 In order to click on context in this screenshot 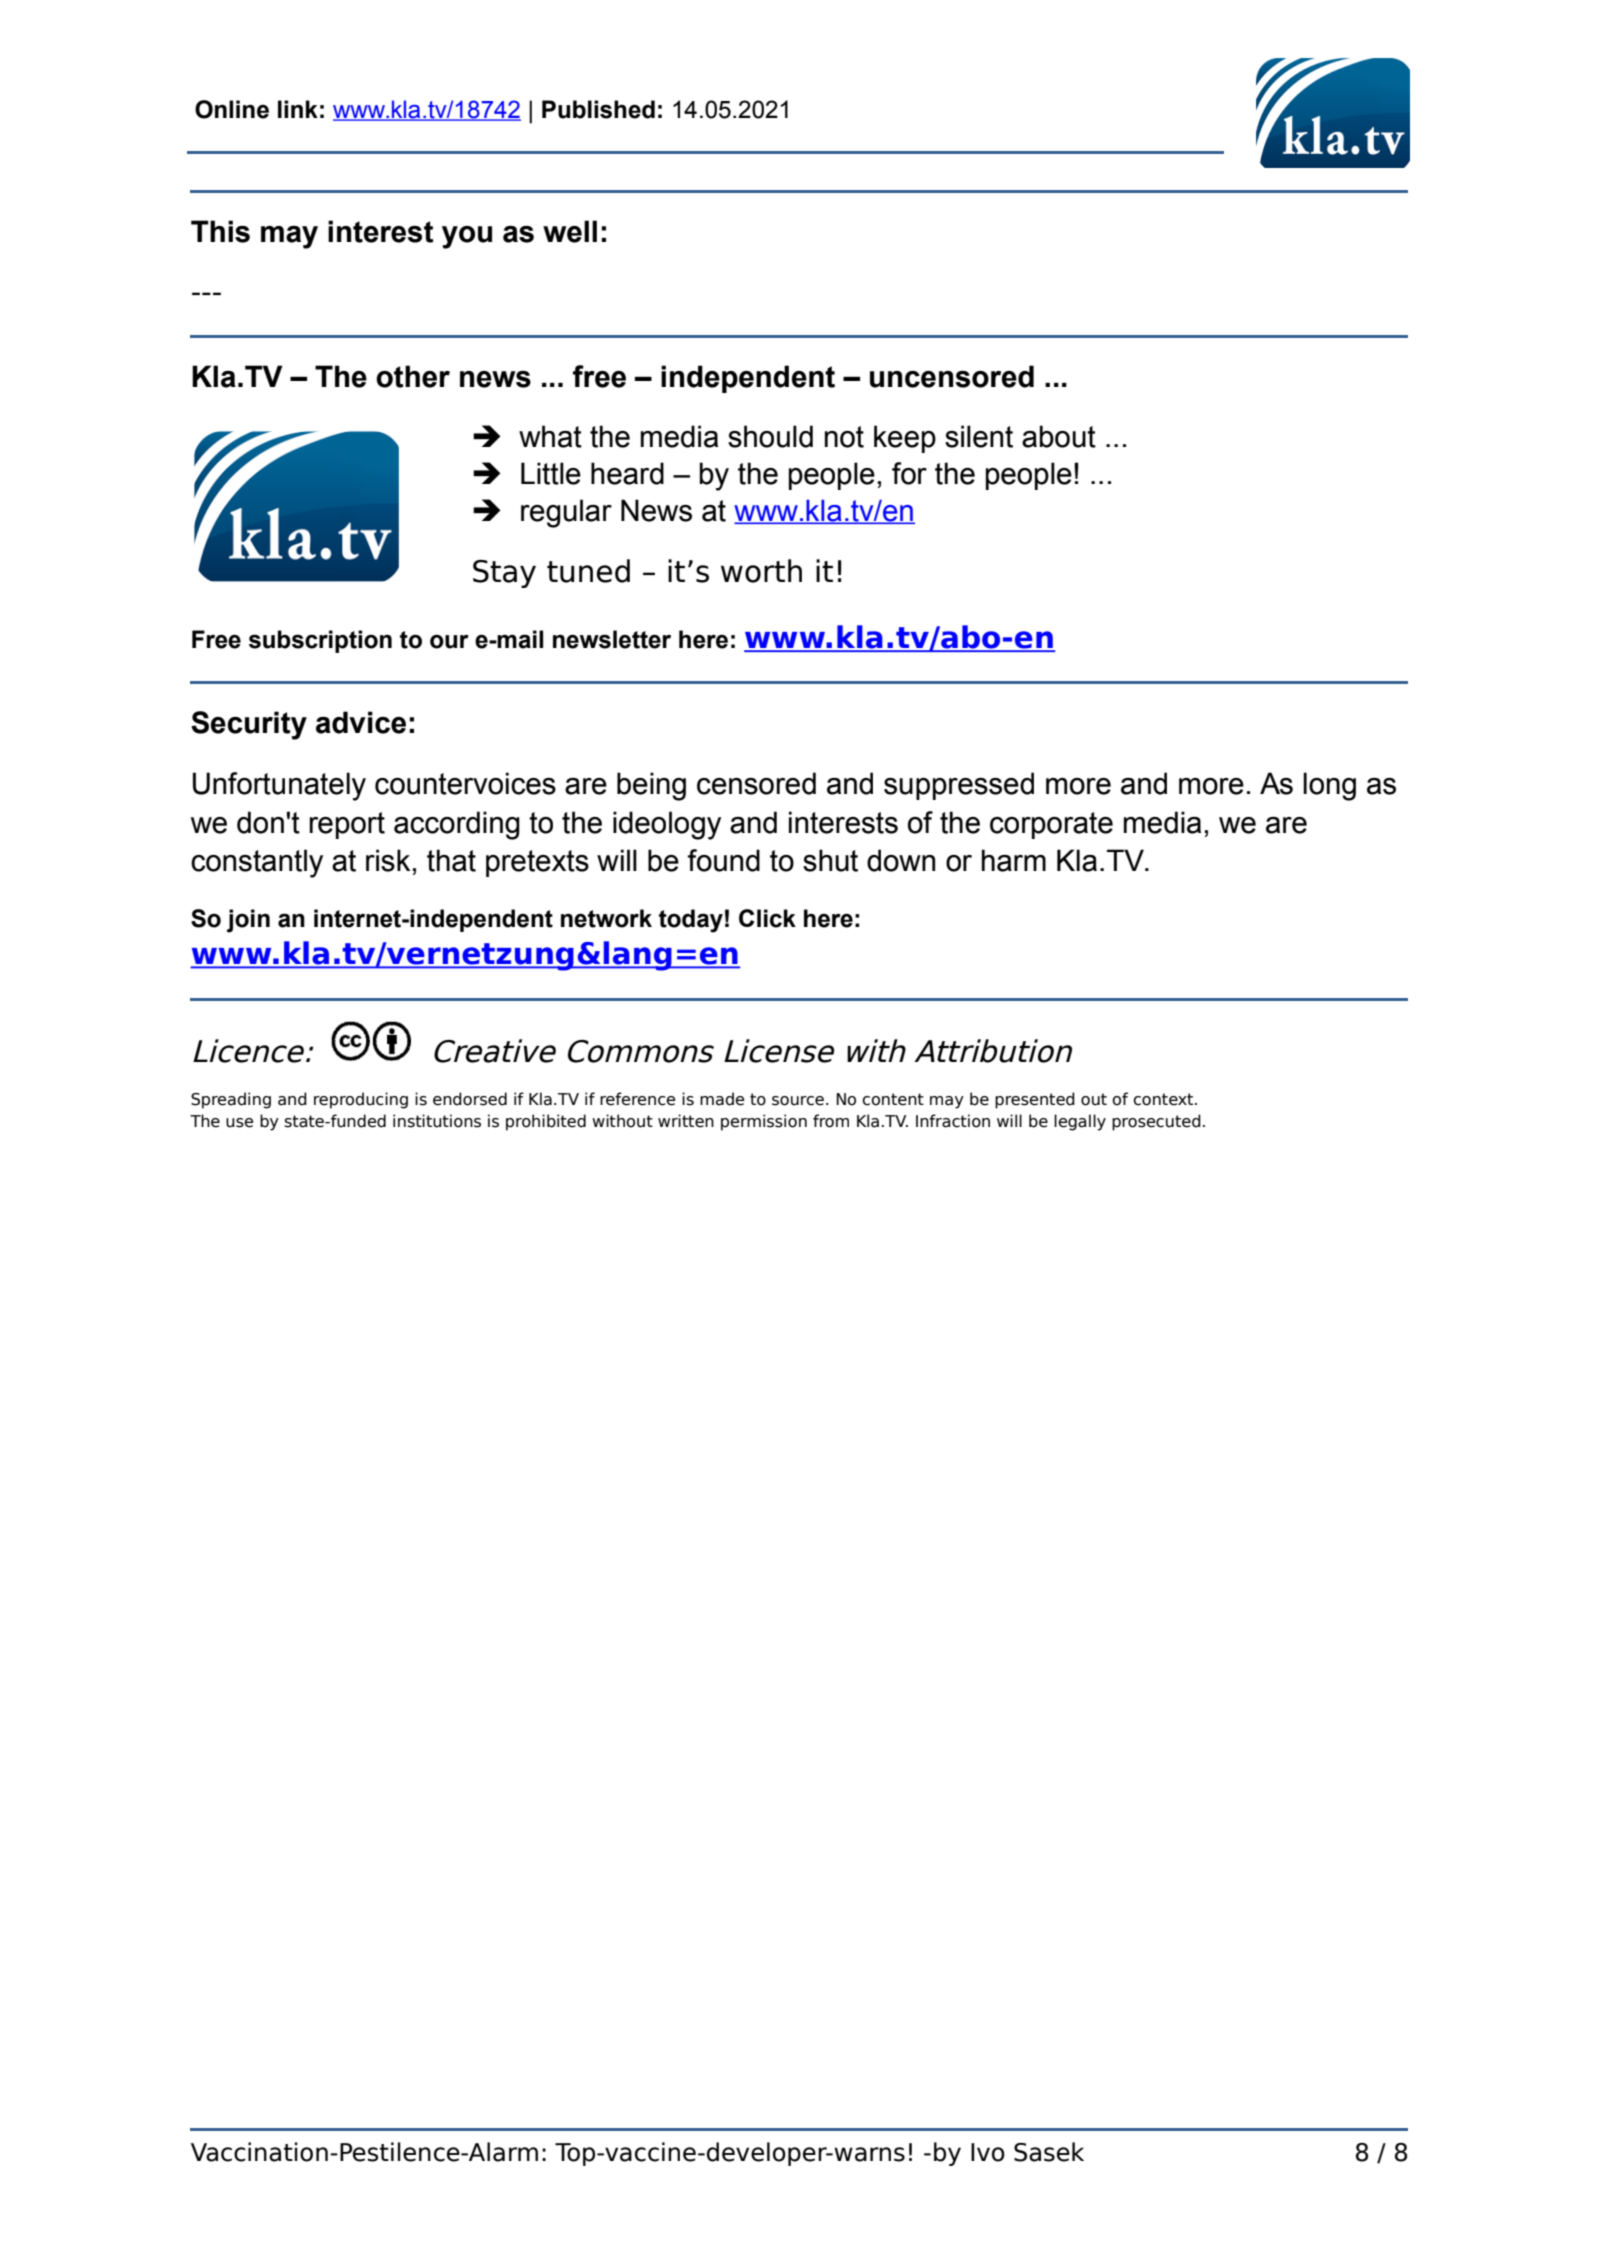, I will do `click(1164, 1099)`.
